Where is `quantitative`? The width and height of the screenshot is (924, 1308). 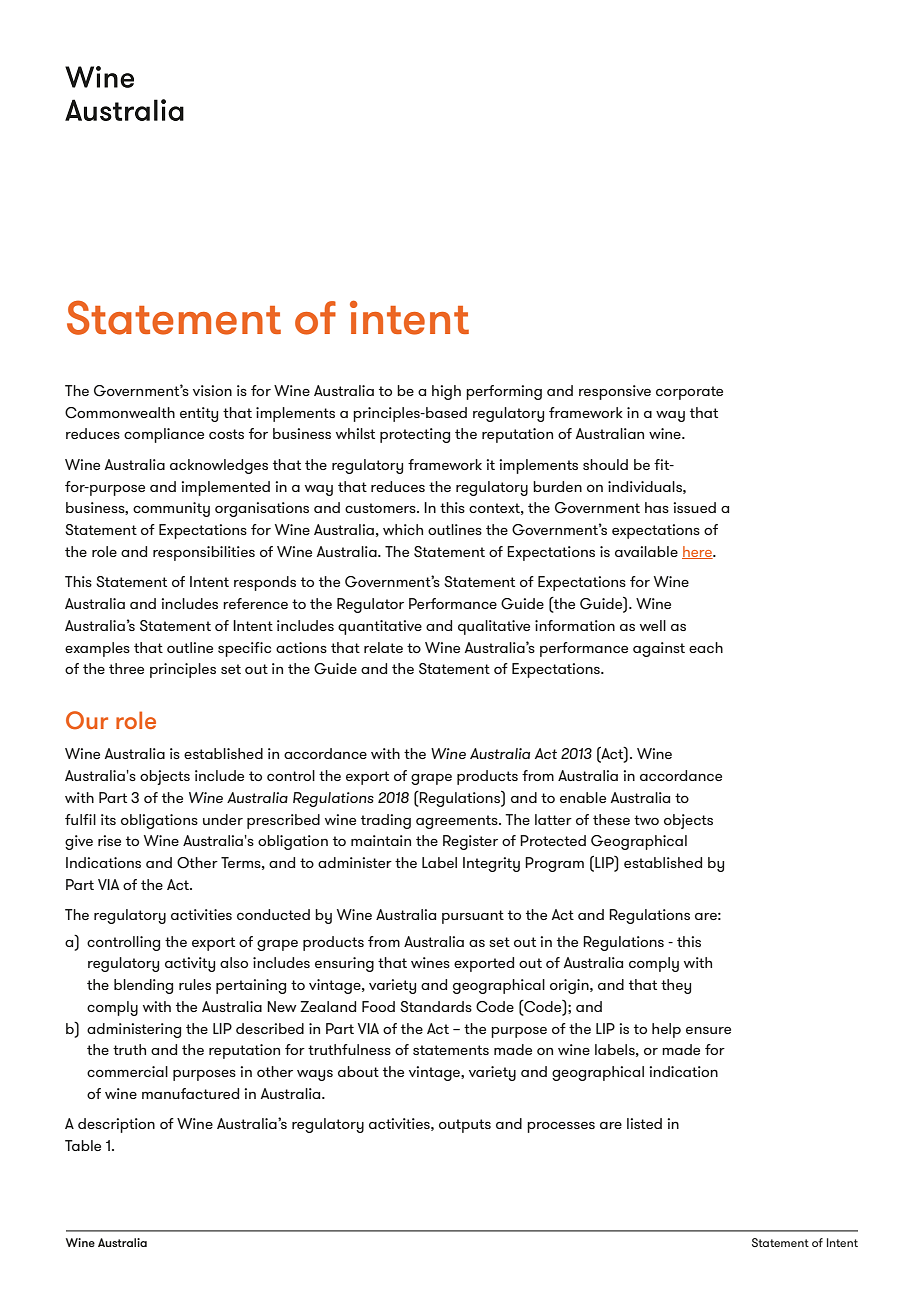
quantitative is located at coordinates (380, 627).
